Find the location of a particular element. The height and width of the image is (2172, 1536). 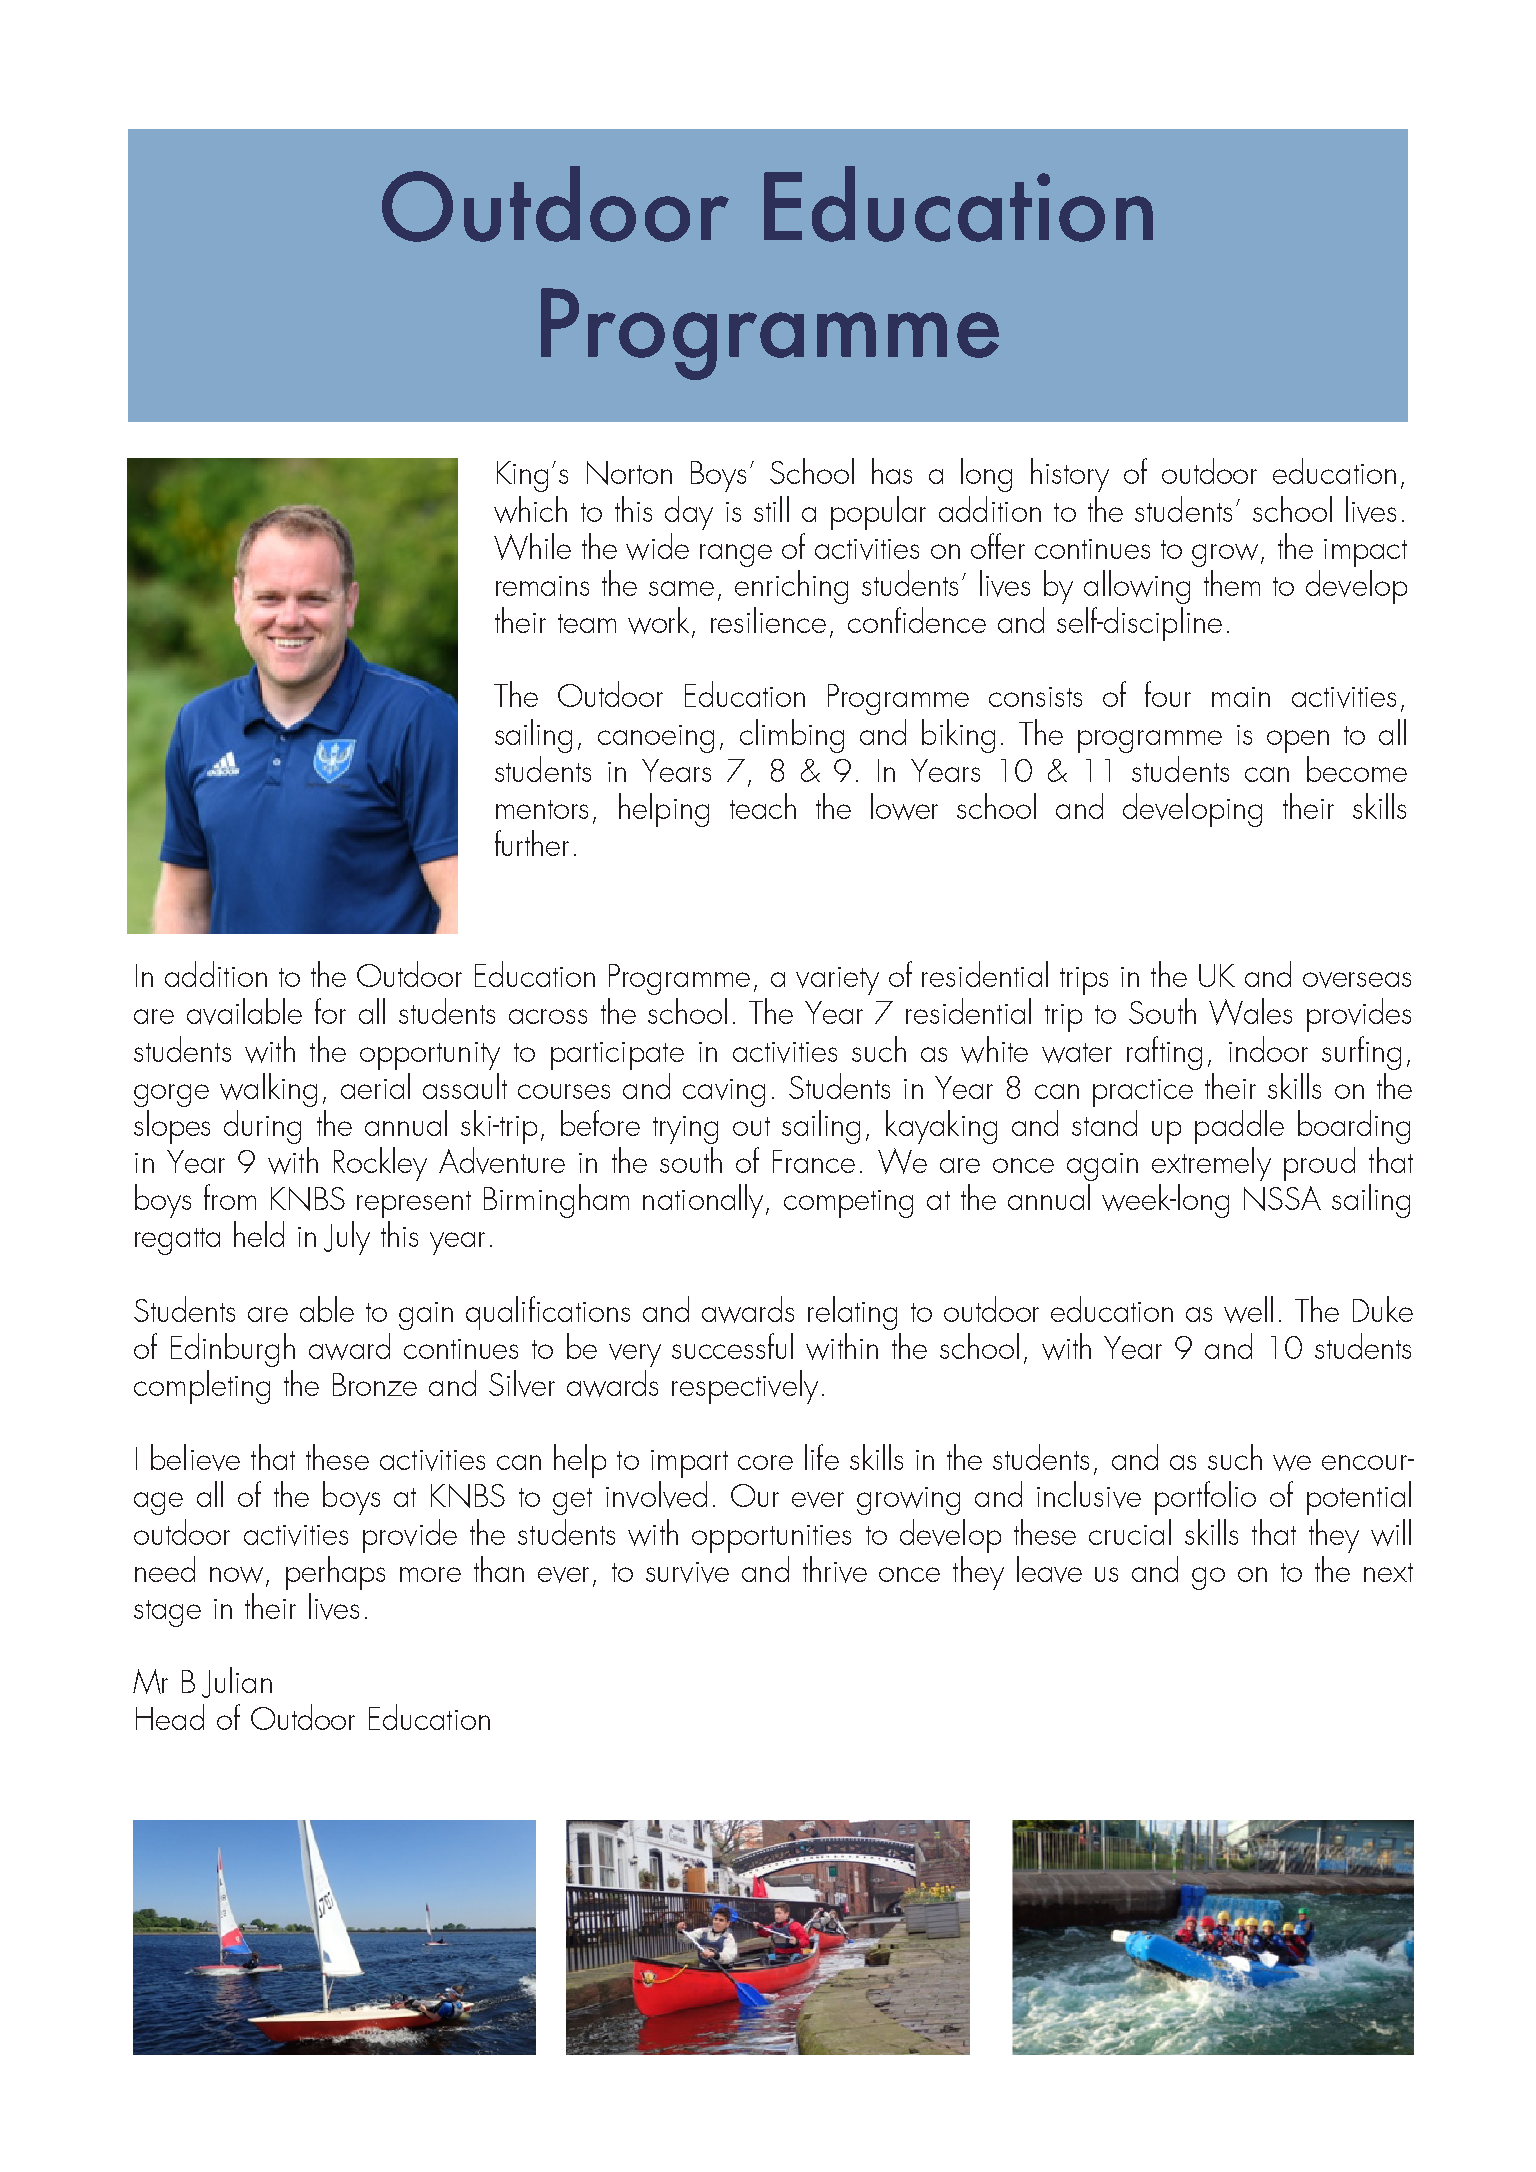

open is located at coordinates (1298, 741).
